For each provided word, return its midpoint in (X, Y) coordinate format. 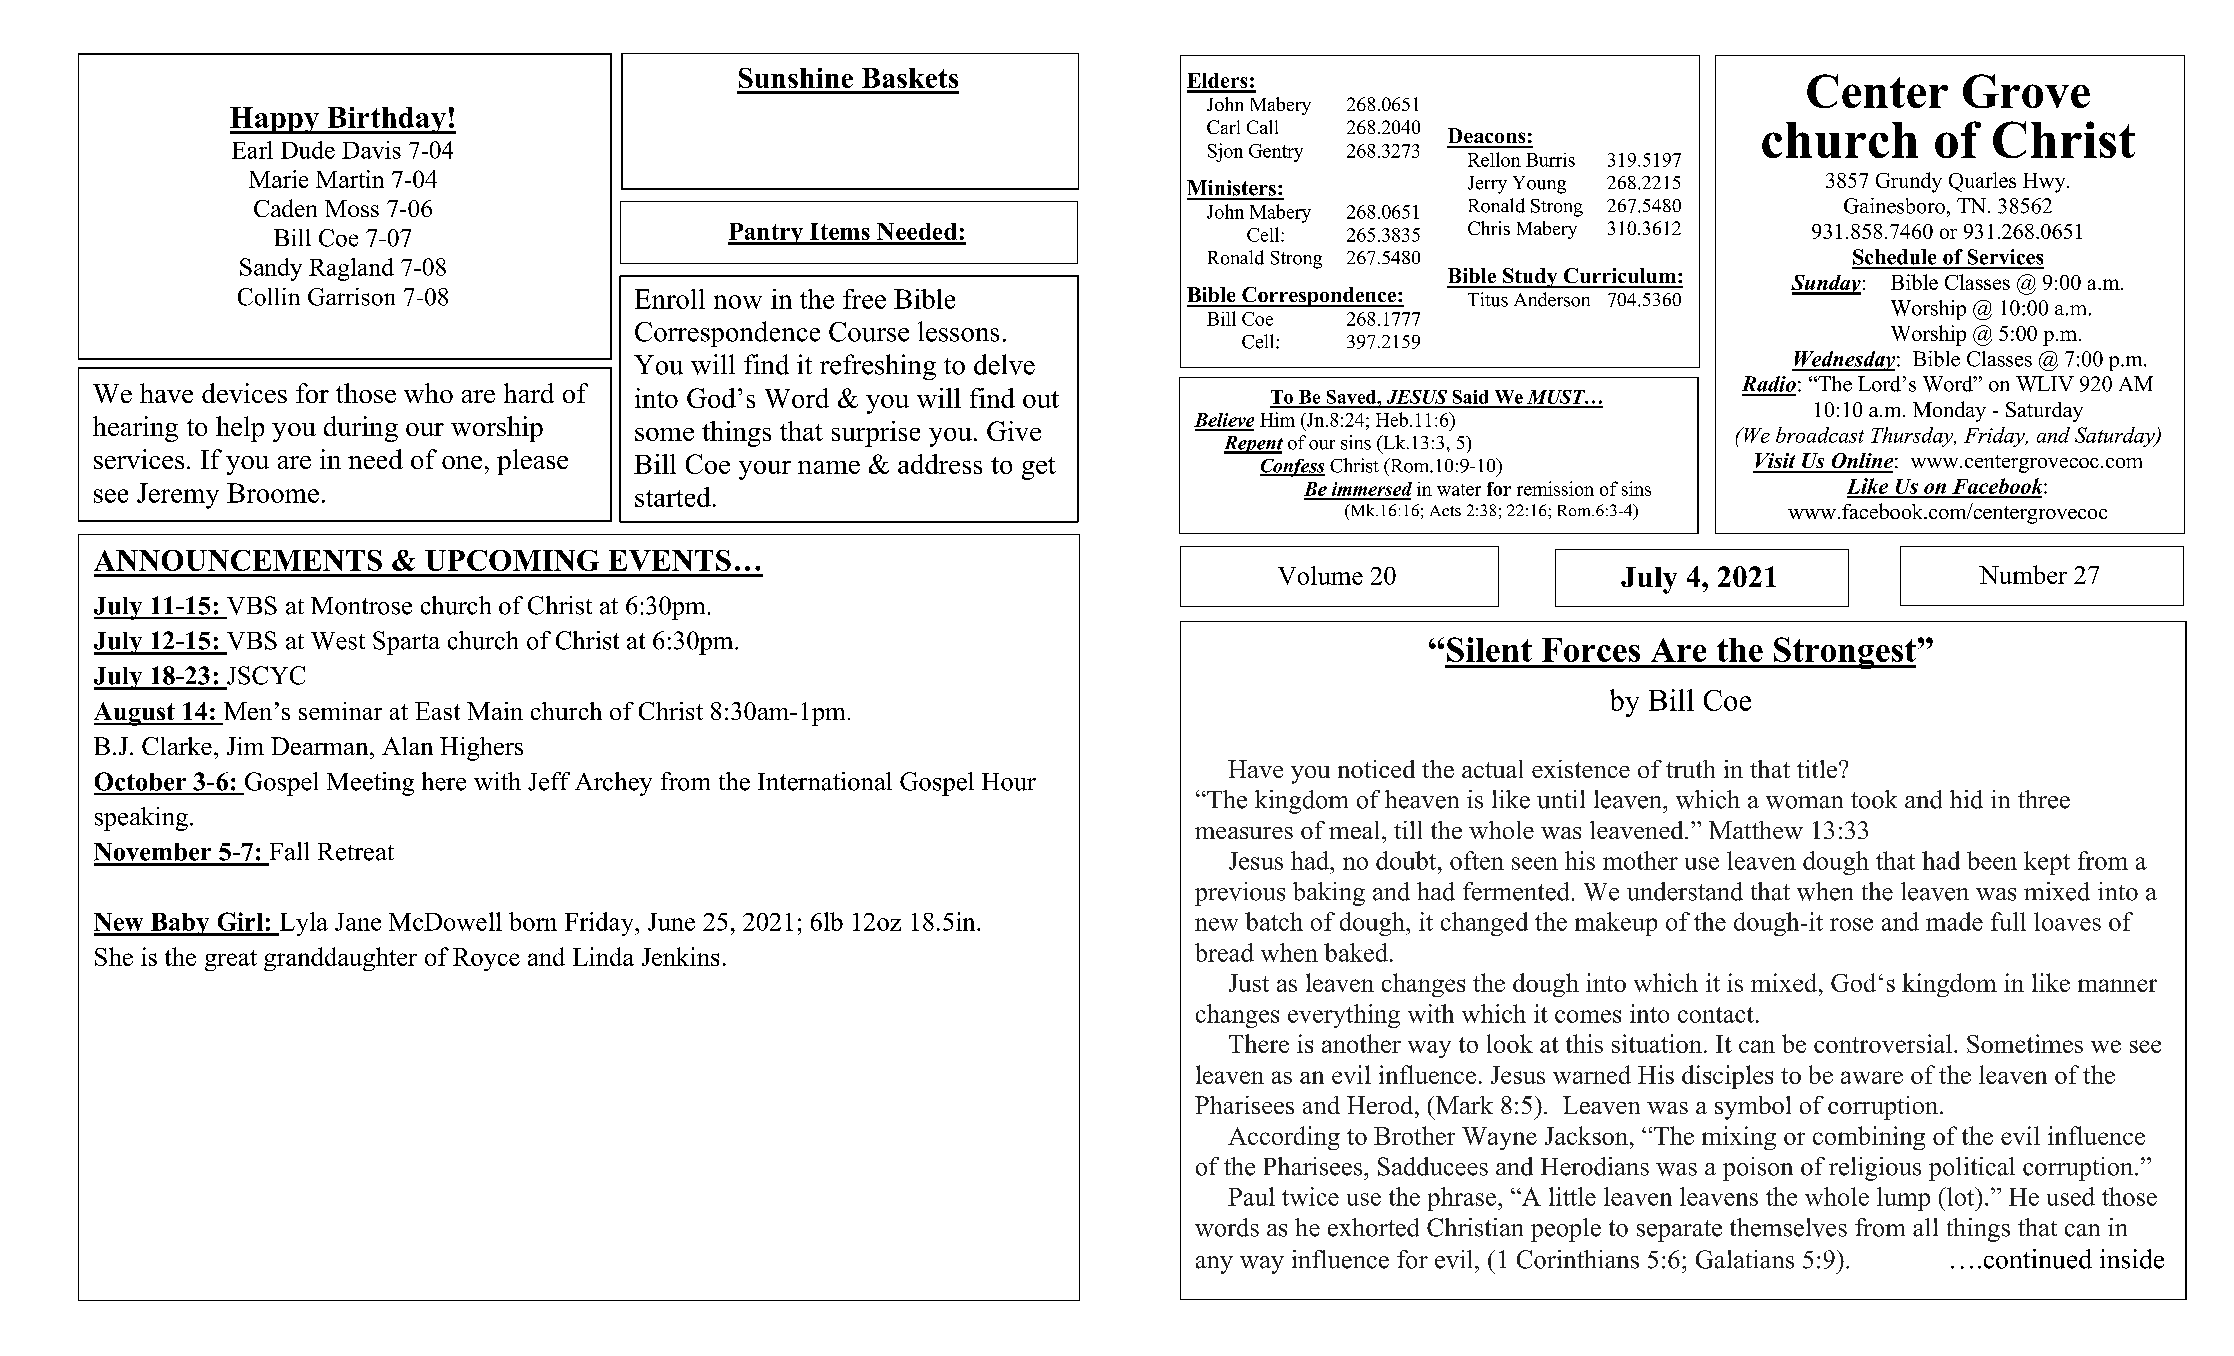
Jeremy (178, 496)
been (1992, 860)
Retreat (356, 852)
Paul (1251, 1196)
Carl (1223, 127)
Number (2023, 574)
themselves (1788, 1227)
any (1214, 1265)
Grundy (1909, 182)
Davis (371, 150)
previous (1240, 894)
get (1039, 468)
